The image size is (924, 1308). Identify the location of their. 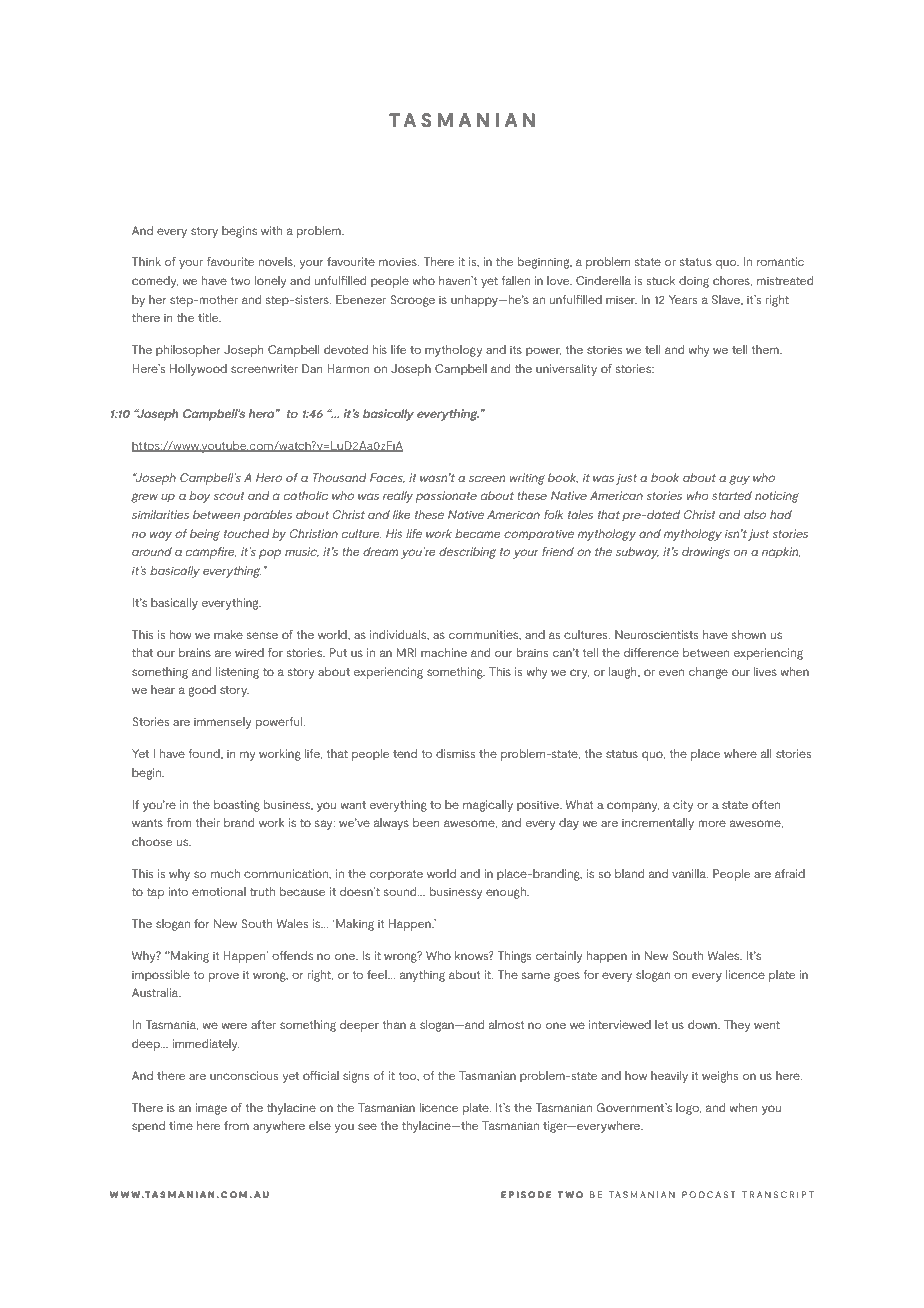
(207, 822).
